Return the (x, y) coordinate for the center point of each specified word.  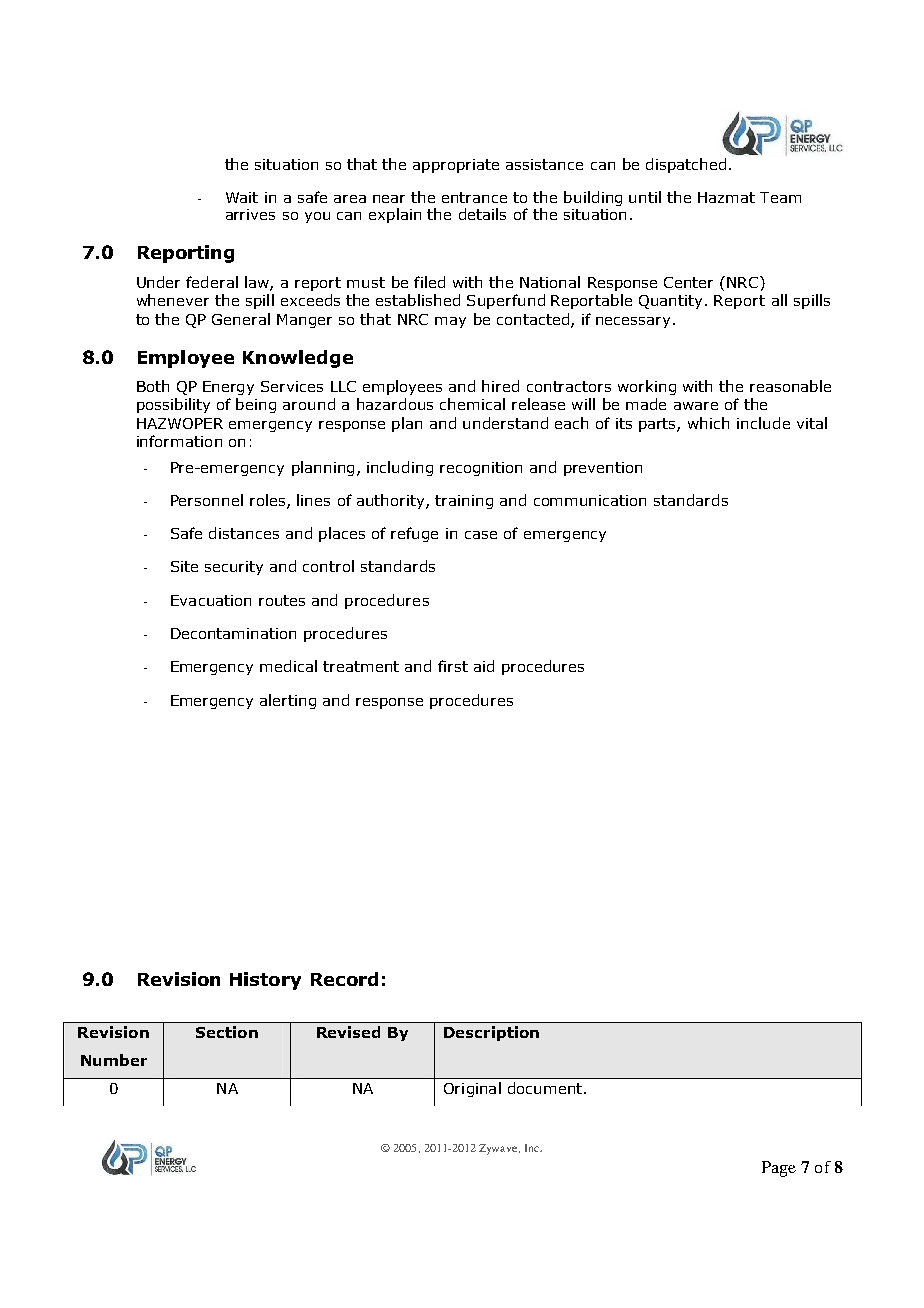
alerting (288, 701)
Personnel (207, 500)
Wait (242, 197)
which (708, 423)
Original (472, 1089)
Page (779, 1169)
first (453, 666)
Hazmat (726, 197)
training (464, 502)
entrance (474, 197)
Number (114, 1060)
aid (484, 666)
